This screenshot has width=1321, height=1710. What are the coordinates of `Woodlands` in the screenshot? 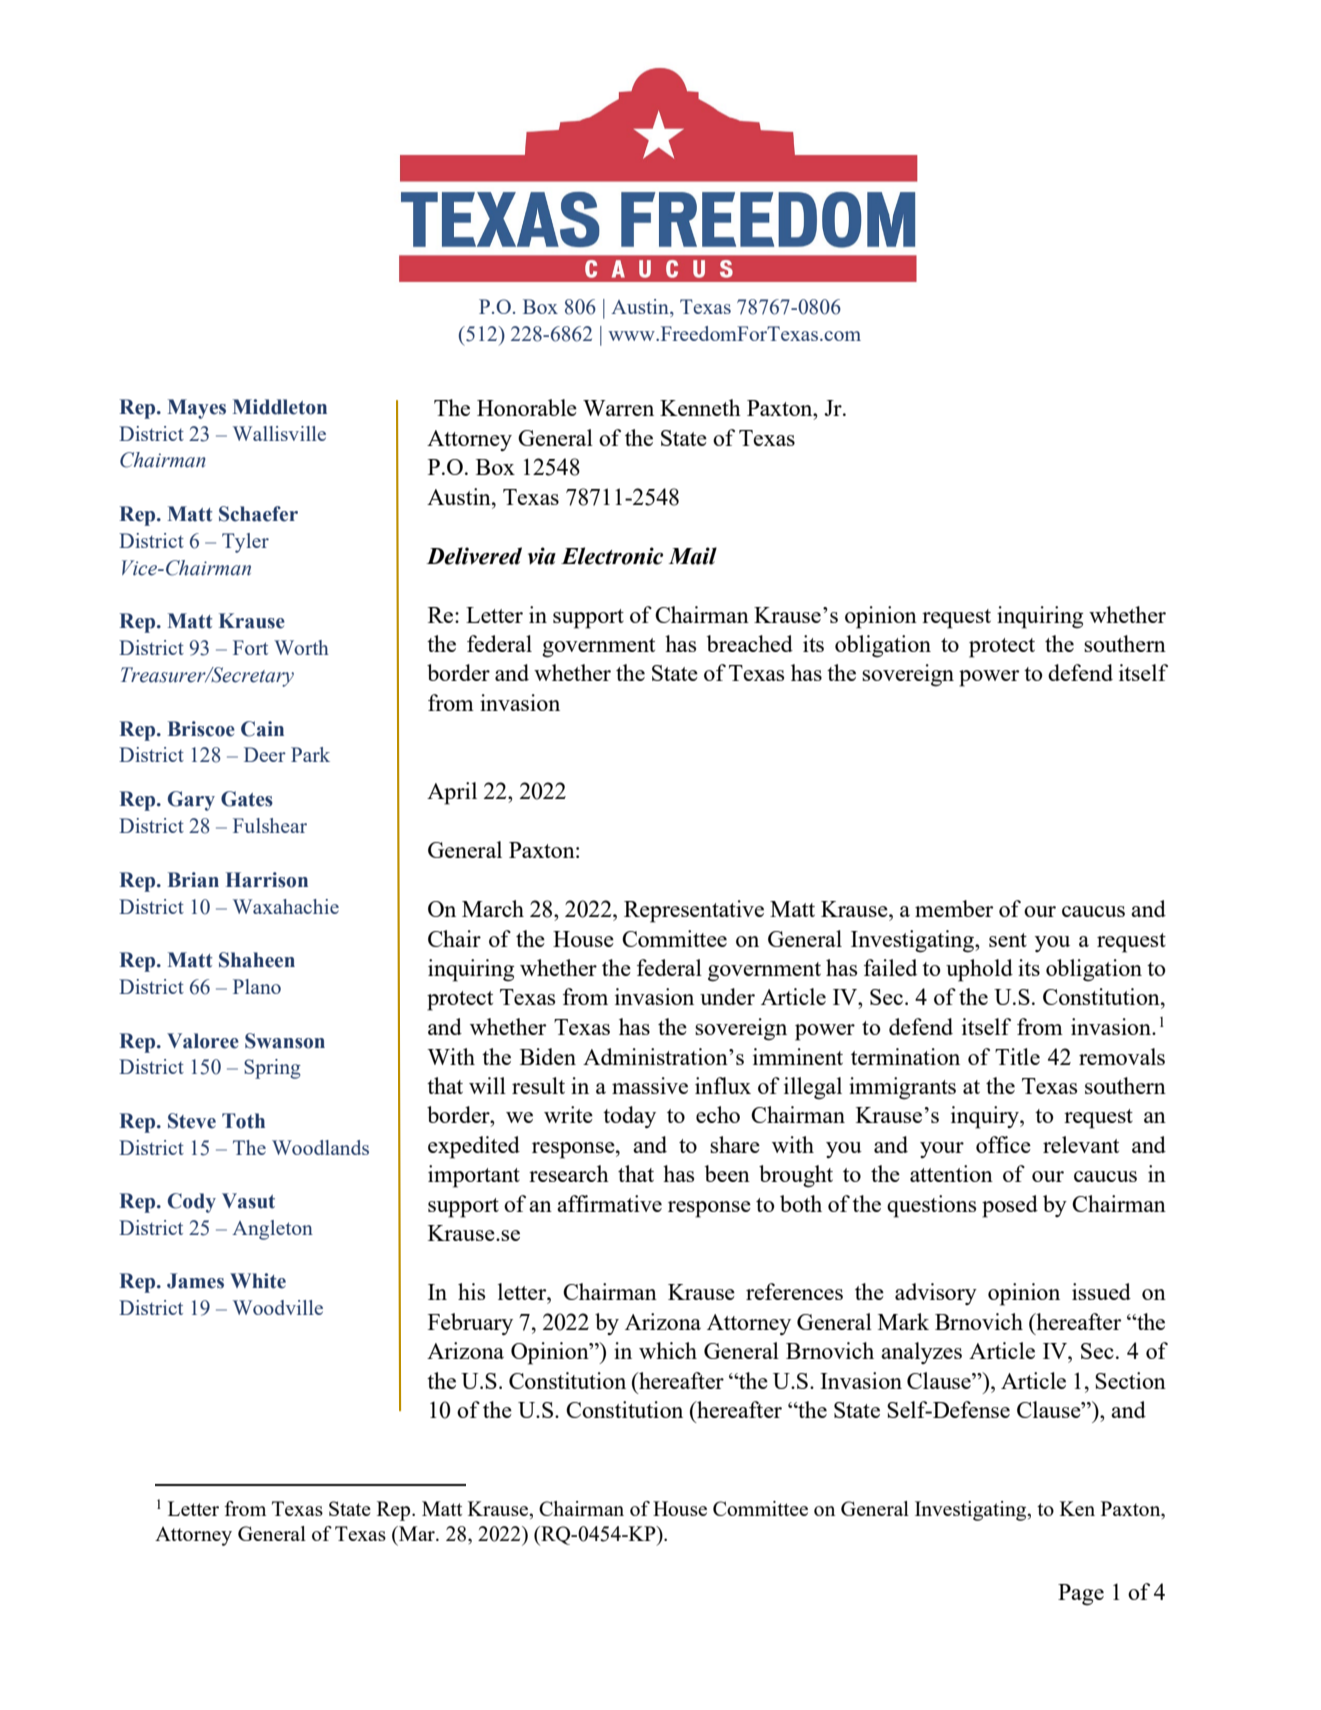 It's located at (320, 1147).
